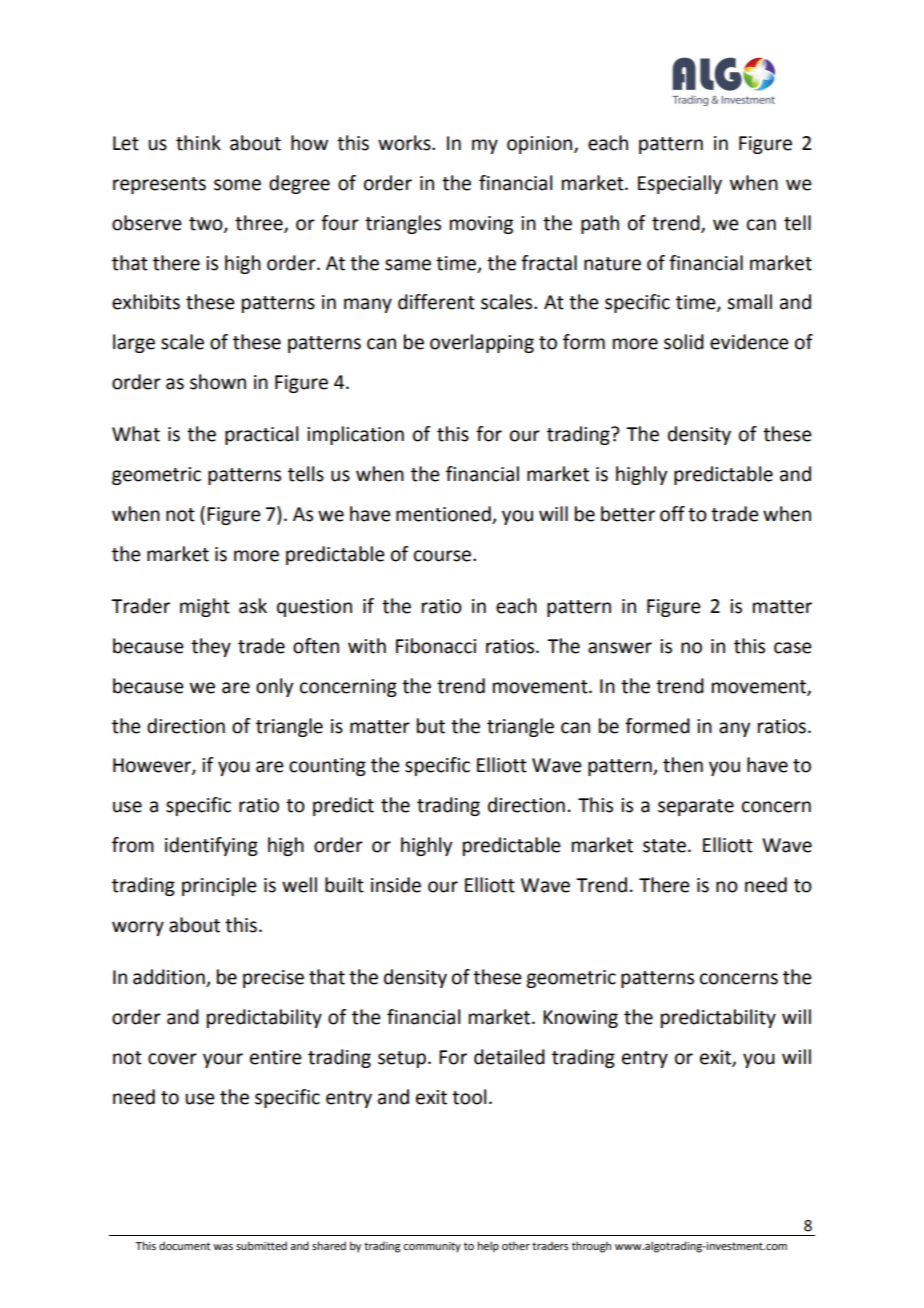 Image resolution: width=924 pixels, height=1308 pixels. What do you see at coordinates (237, 185) in the document?
I see `some` at bounding box center [237, 185].
